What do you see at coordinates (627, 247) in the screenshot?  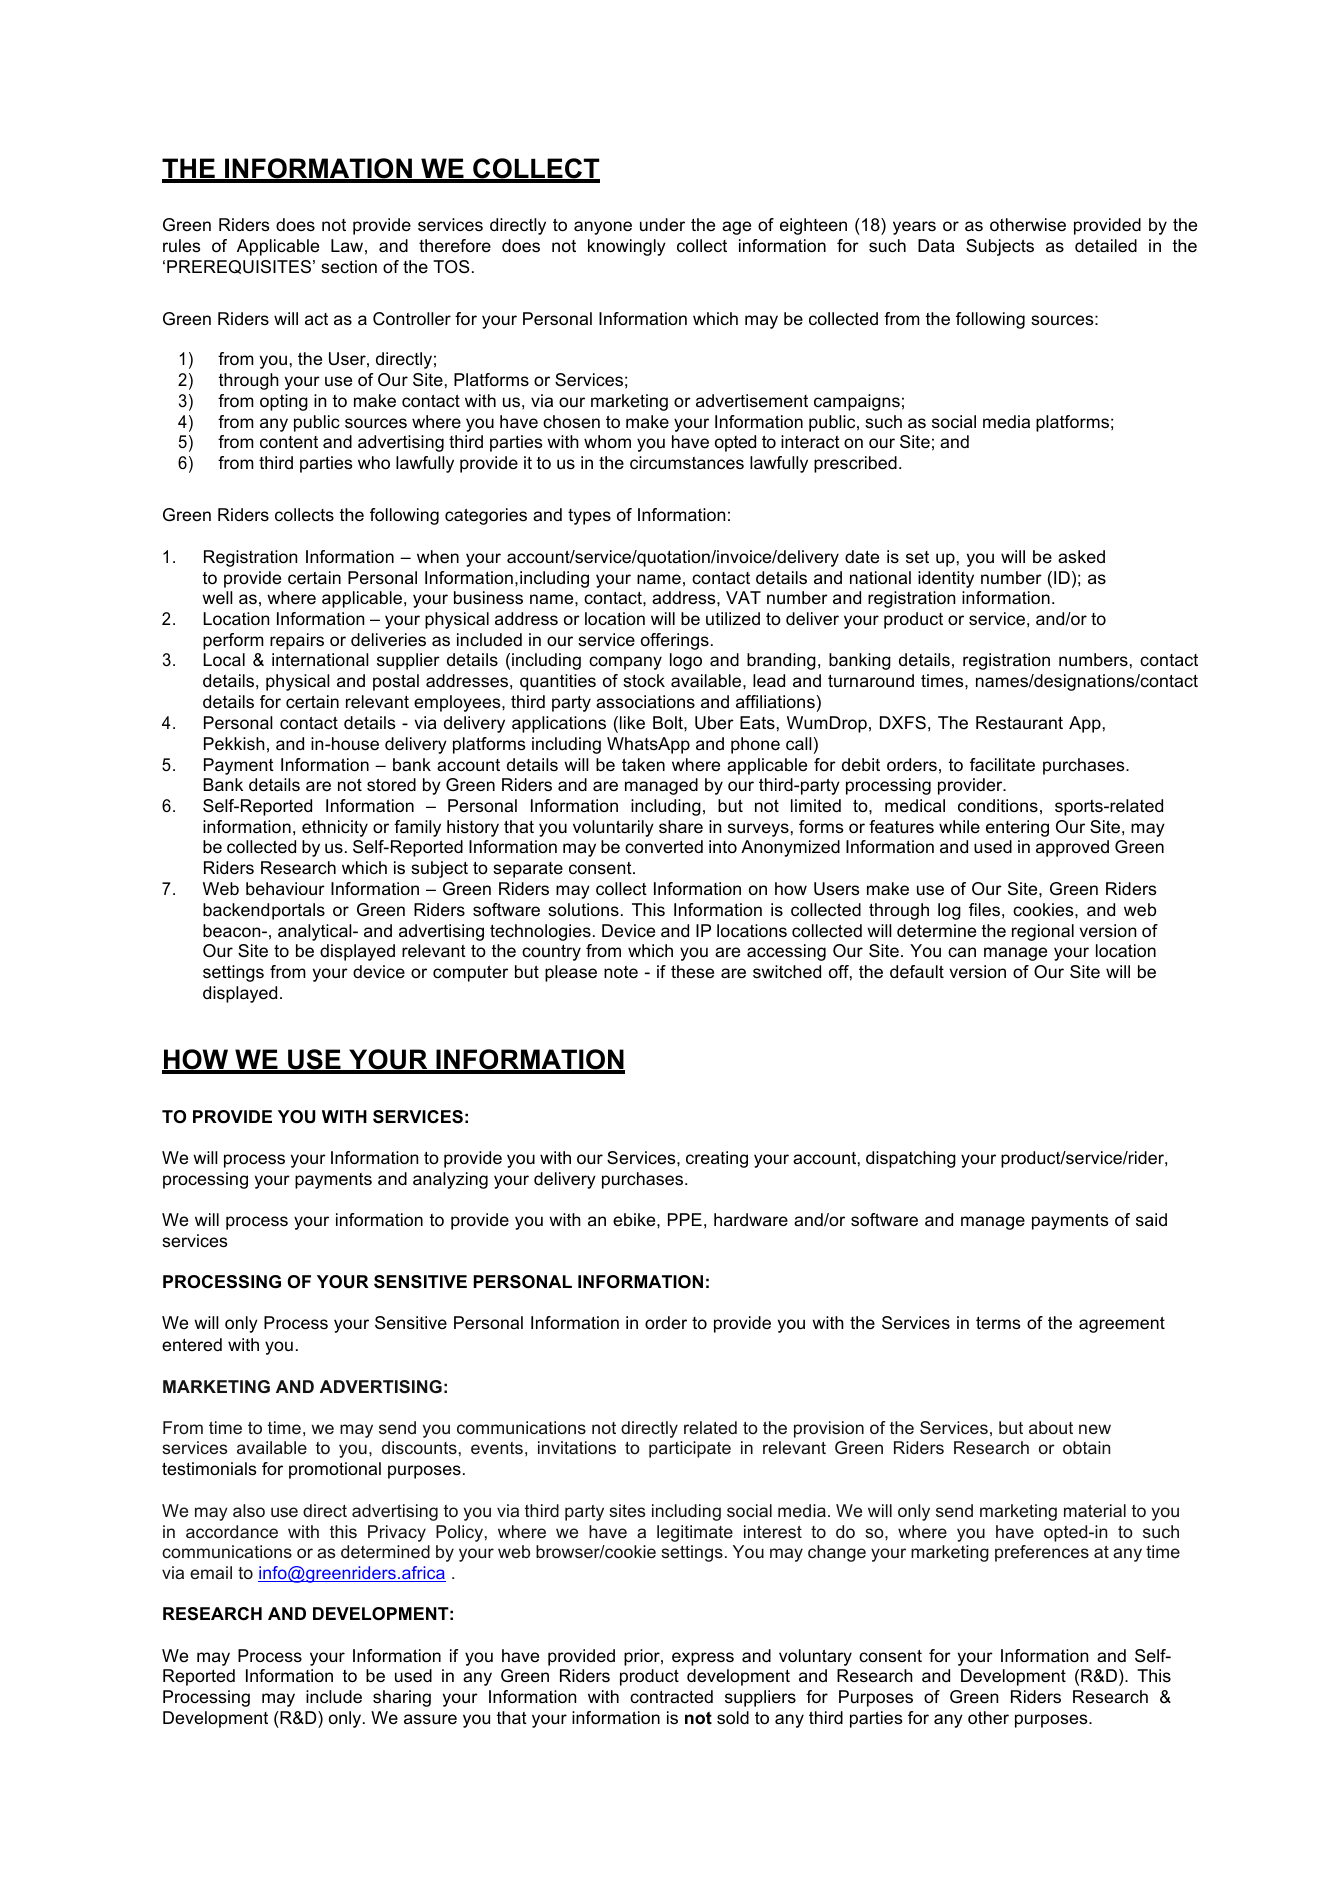 I see `knowingly` at bounding box center [627, 247].
